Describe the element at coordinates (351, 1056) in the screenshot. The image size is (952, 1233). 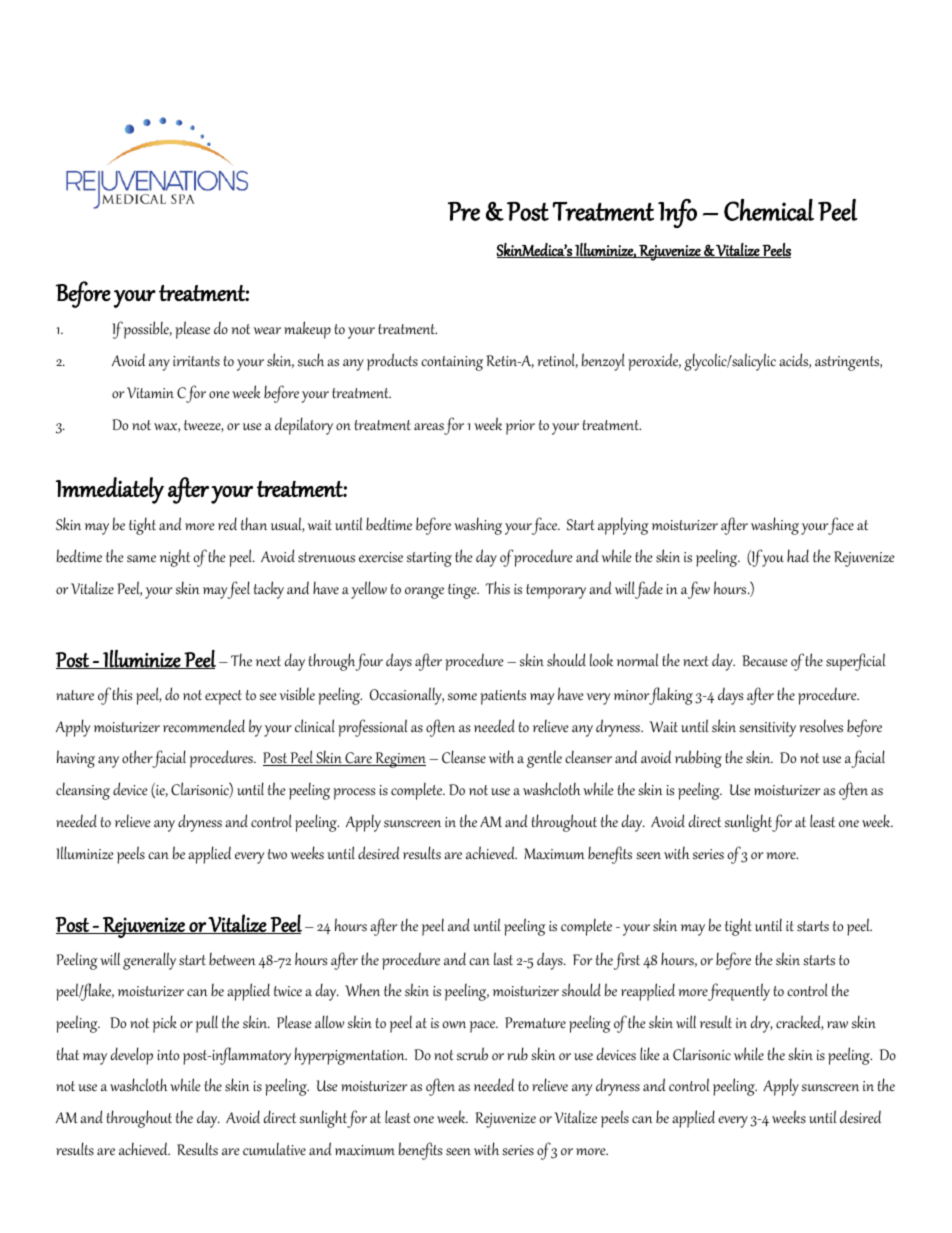
I see `hyperpigmentation` at that location.
